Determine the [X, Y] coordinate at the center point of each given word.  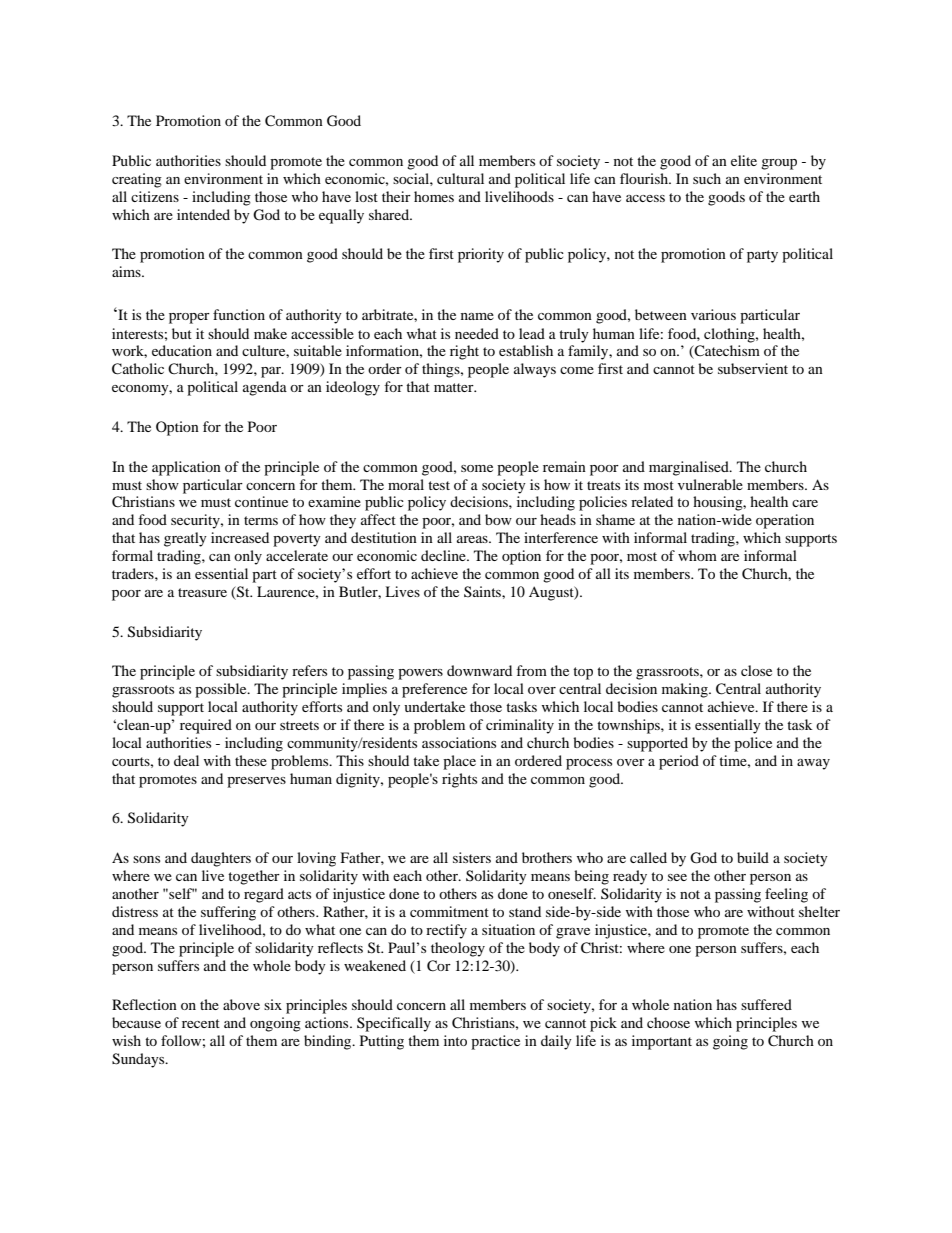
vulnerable [710, 484]
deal [186, 760]
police [753, 744]
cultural [460, 178]
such [707, 178]
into [455, 1040]
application [186, 468]
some [477, 468]
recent [201, 1023]
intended [203, 214]
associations [459, 742]
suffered [766, 1004]
